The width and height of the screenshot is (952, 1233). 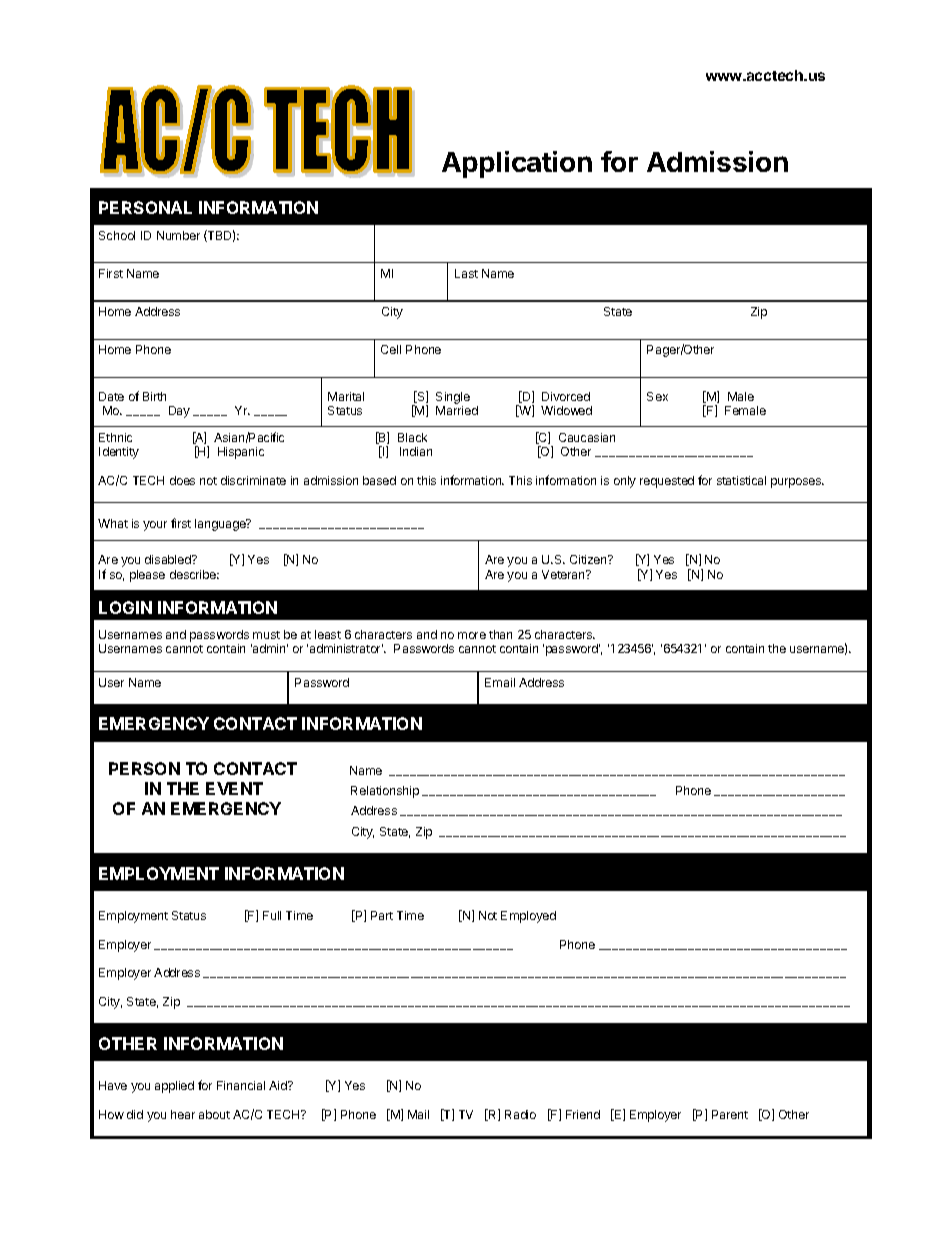 I want to click on Indian, so click(x=416, y=451).
